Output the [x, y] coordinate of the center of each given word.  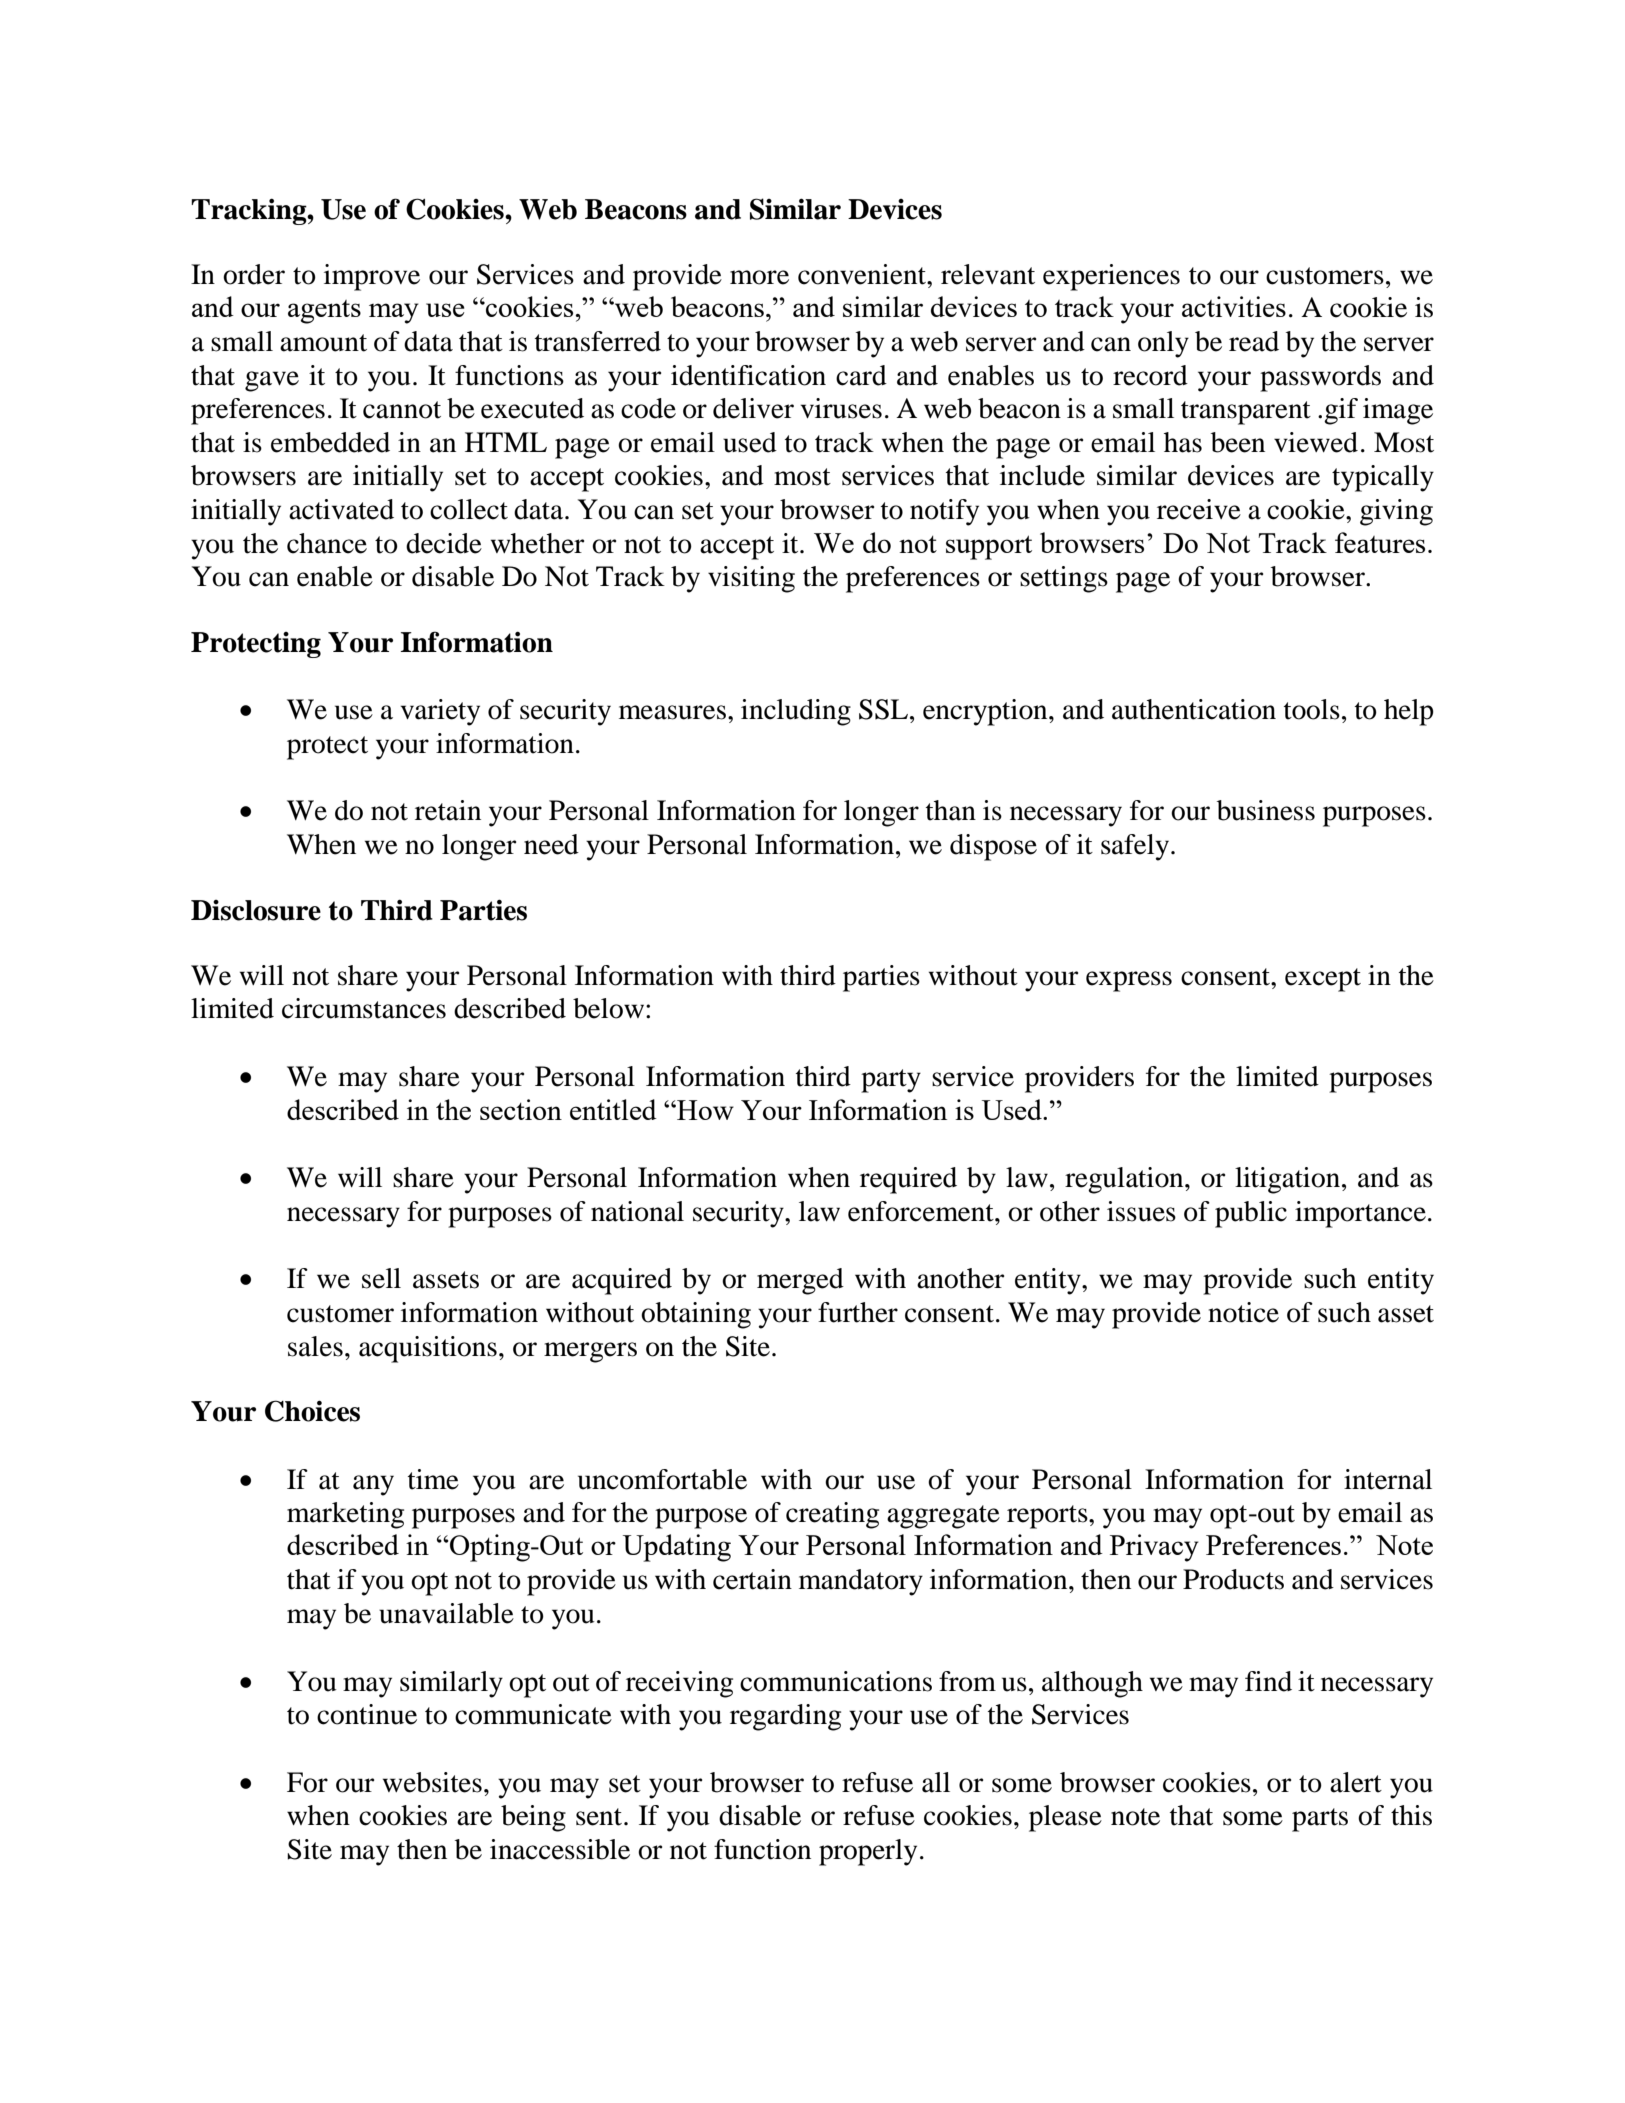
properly [868, 1852]
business [1266, 810]
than [951, 810]
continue [367, 1714]
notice [1243, 1312]
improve [372, 277]
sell [381, 1278]
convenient [863, 274]
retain [448, 810]
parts [1320, 1820]
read [1254, 341]
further [858, 1312]
